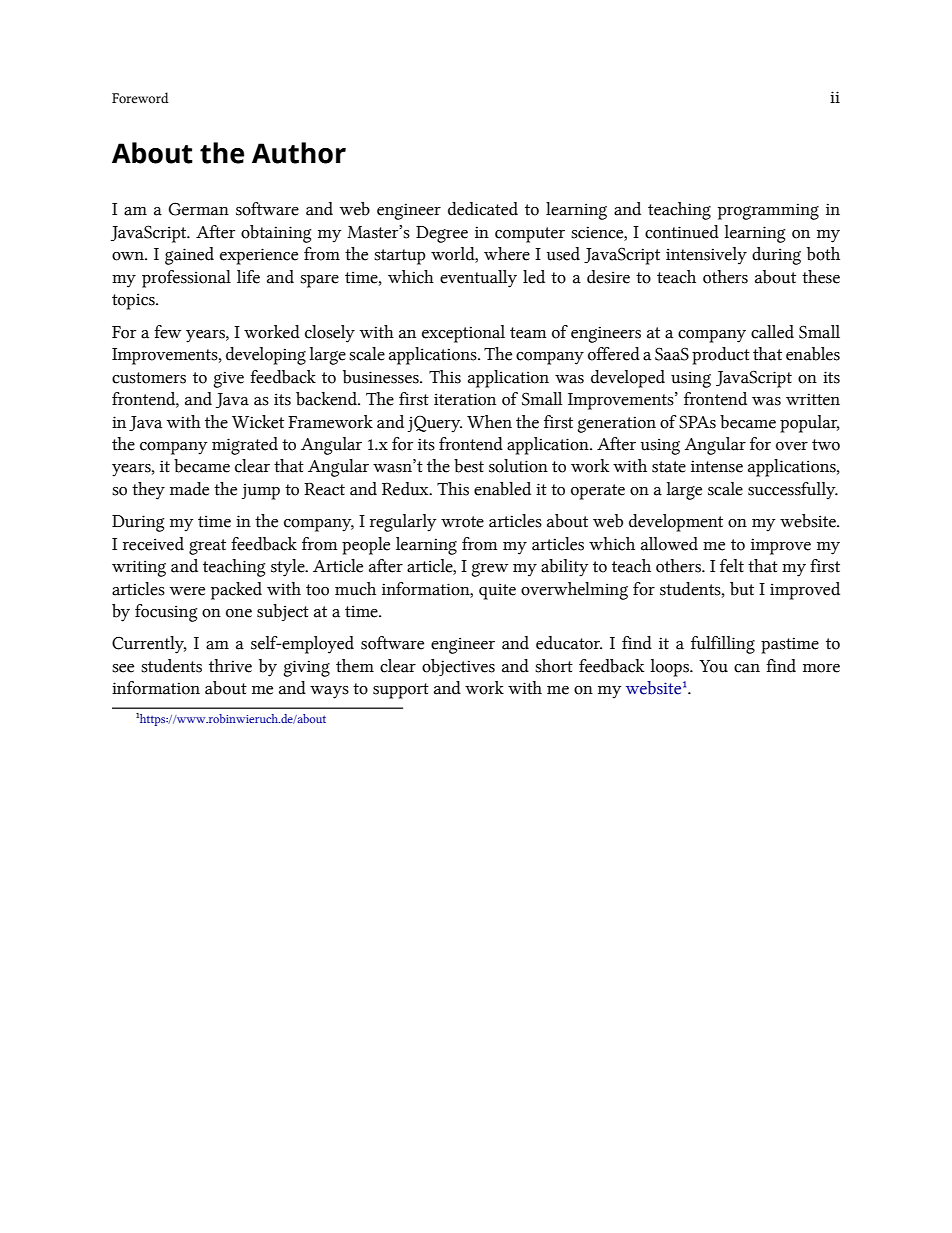 This screenshot has width=952, height=1233. I want to click on continued, so click(682, 232).
